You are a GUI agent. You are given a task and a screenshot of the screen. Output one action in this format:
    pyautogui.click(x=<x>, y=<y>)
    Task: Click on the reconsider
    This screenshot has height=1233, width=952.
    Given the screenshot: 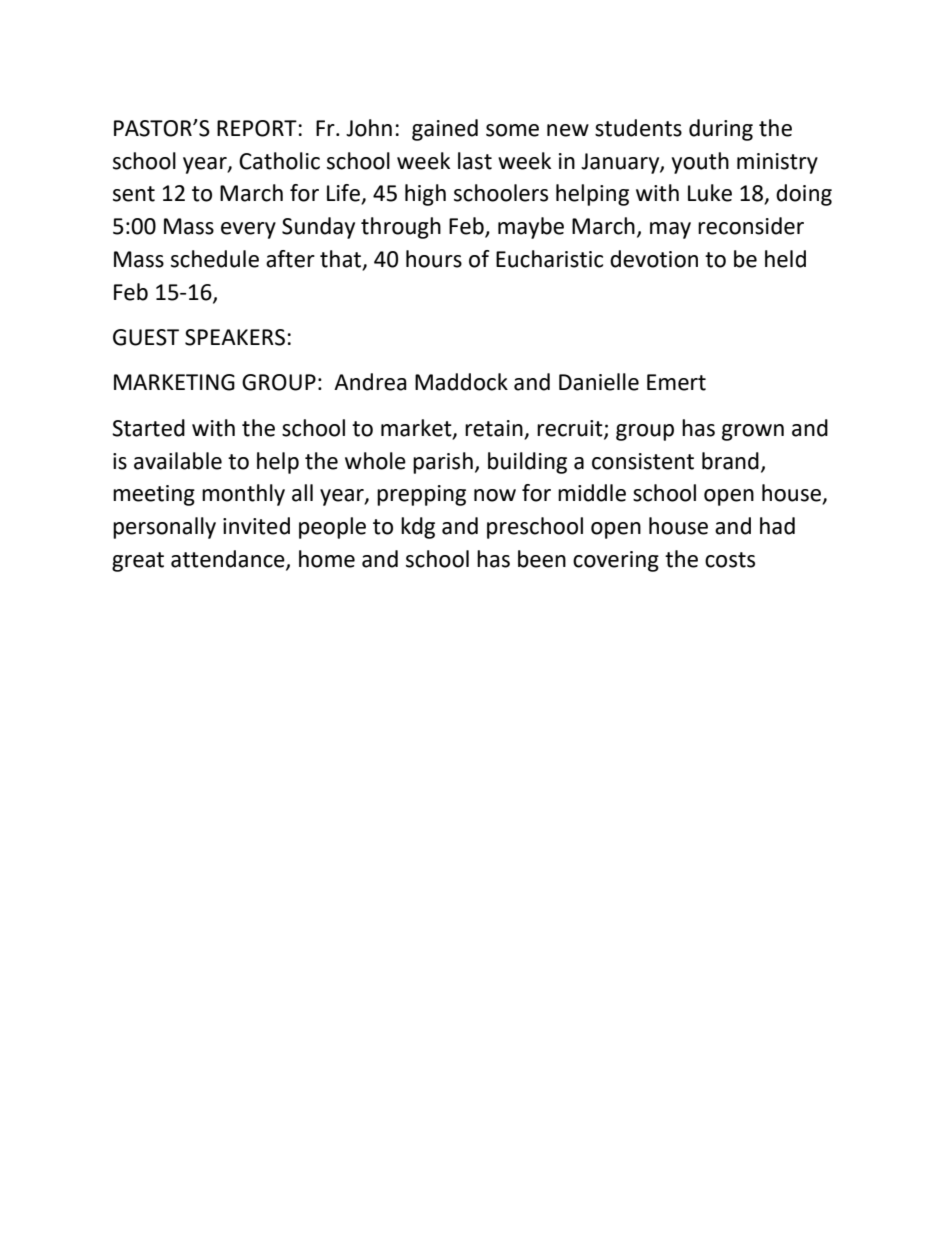 What is the action you would take?
    pyautogui.click(x=751, y=226)
